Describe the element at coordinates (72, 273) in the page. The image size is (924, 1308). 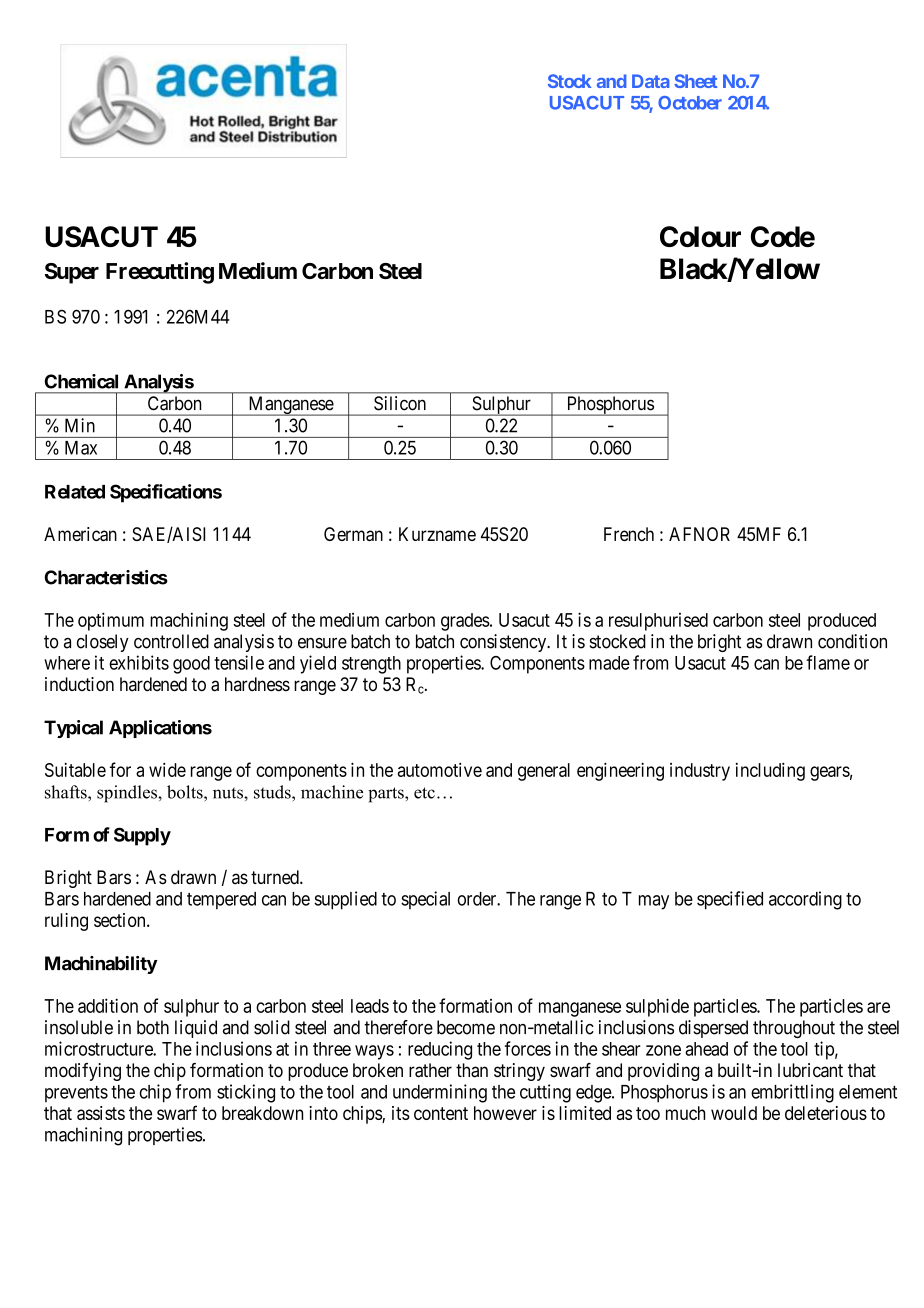
I see `Super` at that location.
